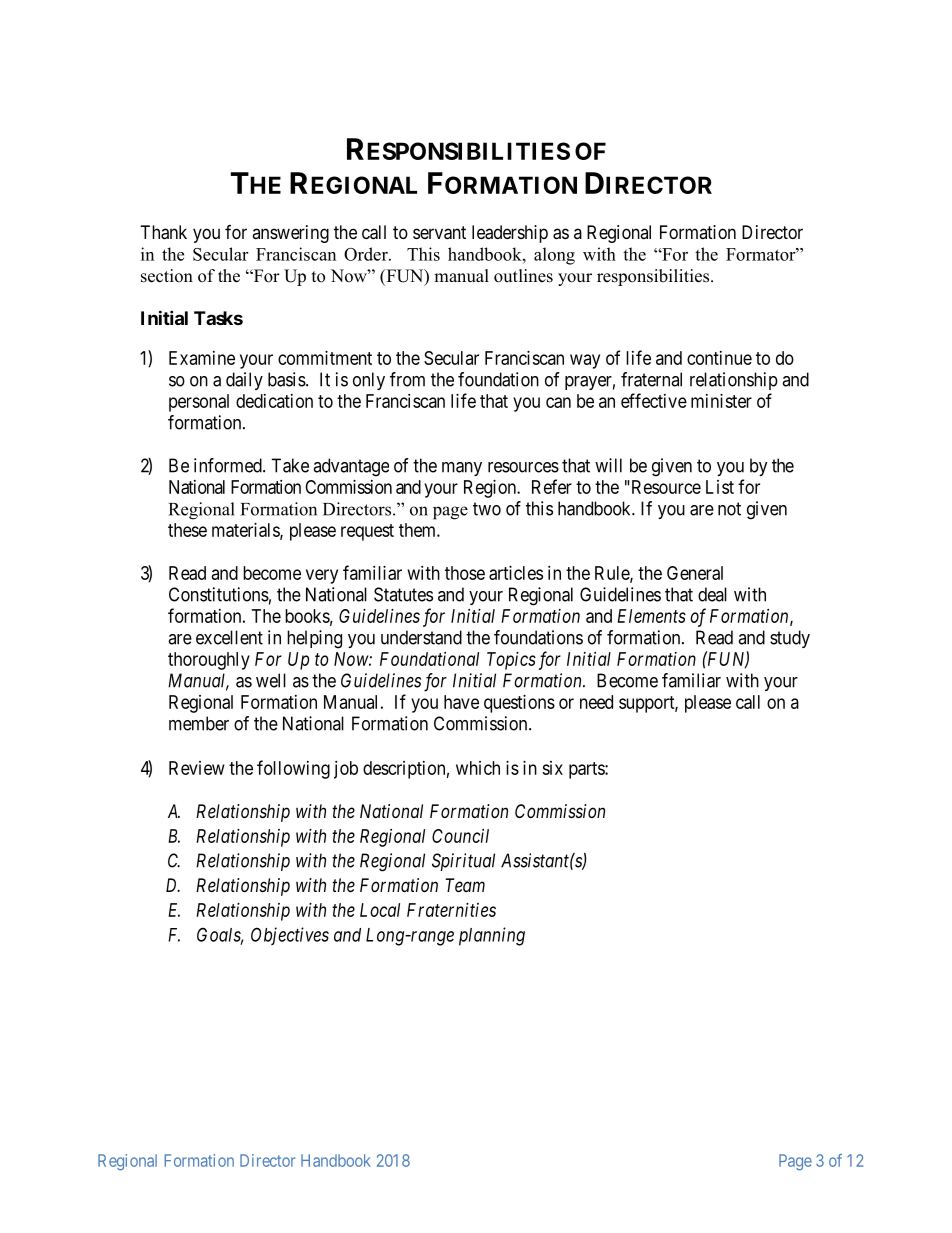  Describe the element at coordinates (492, 936) in the page. I see `planning` at that location.
